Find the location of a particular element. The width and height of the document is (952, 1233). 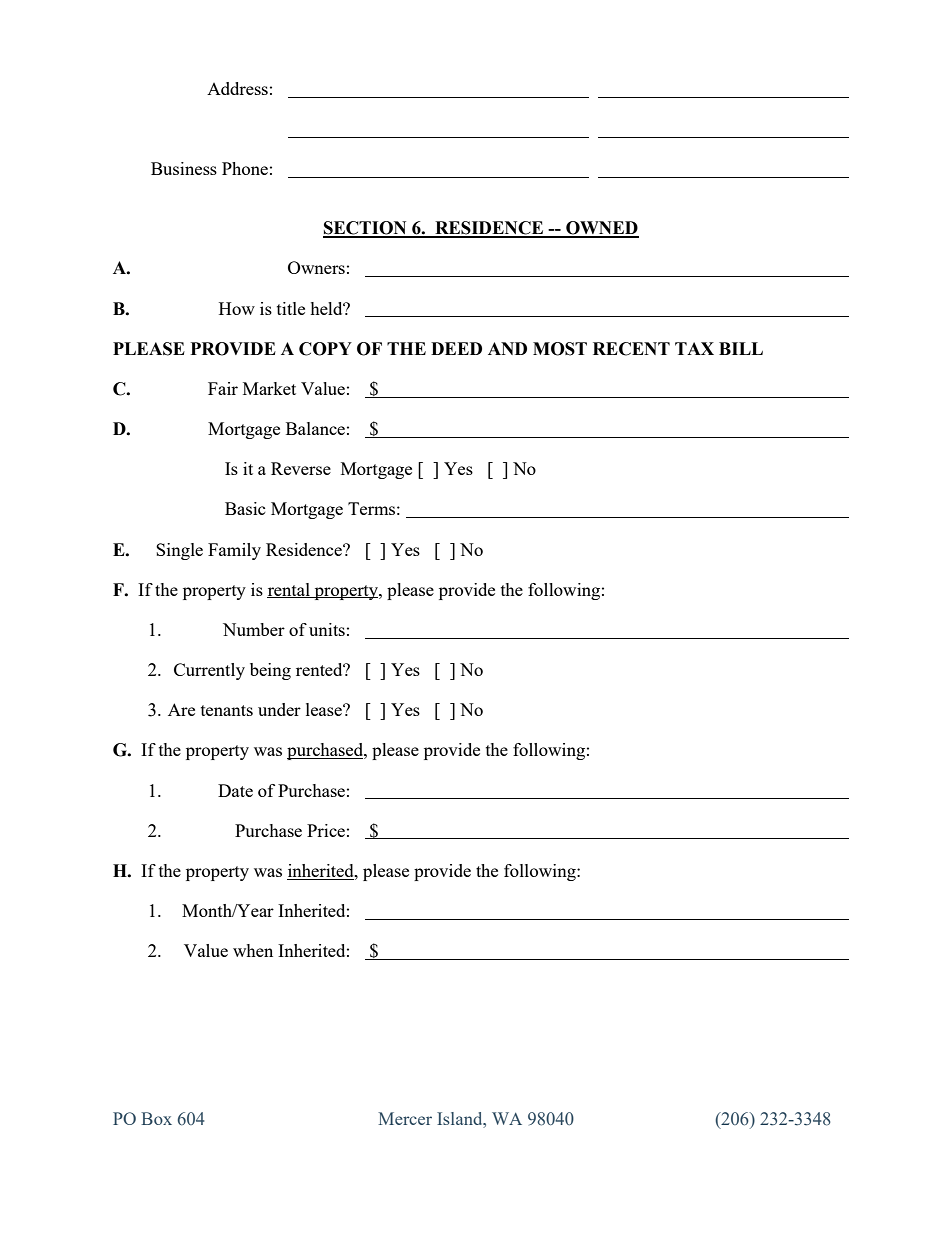

TAX is located at coordinates (694, 348).
